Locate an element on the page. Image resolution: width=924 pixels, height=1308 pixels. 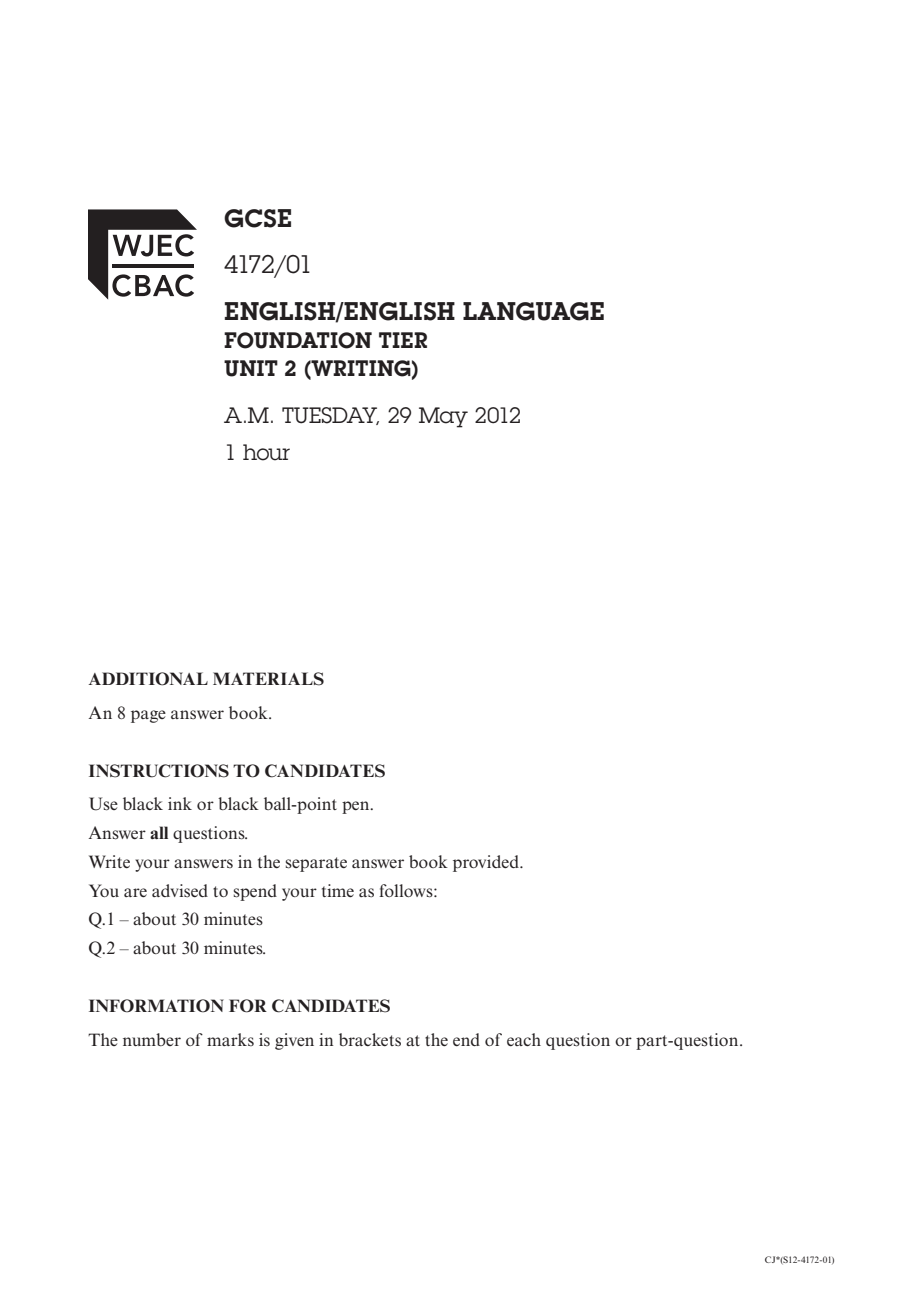
MATERIALS is located at coordinates (268, 679).
